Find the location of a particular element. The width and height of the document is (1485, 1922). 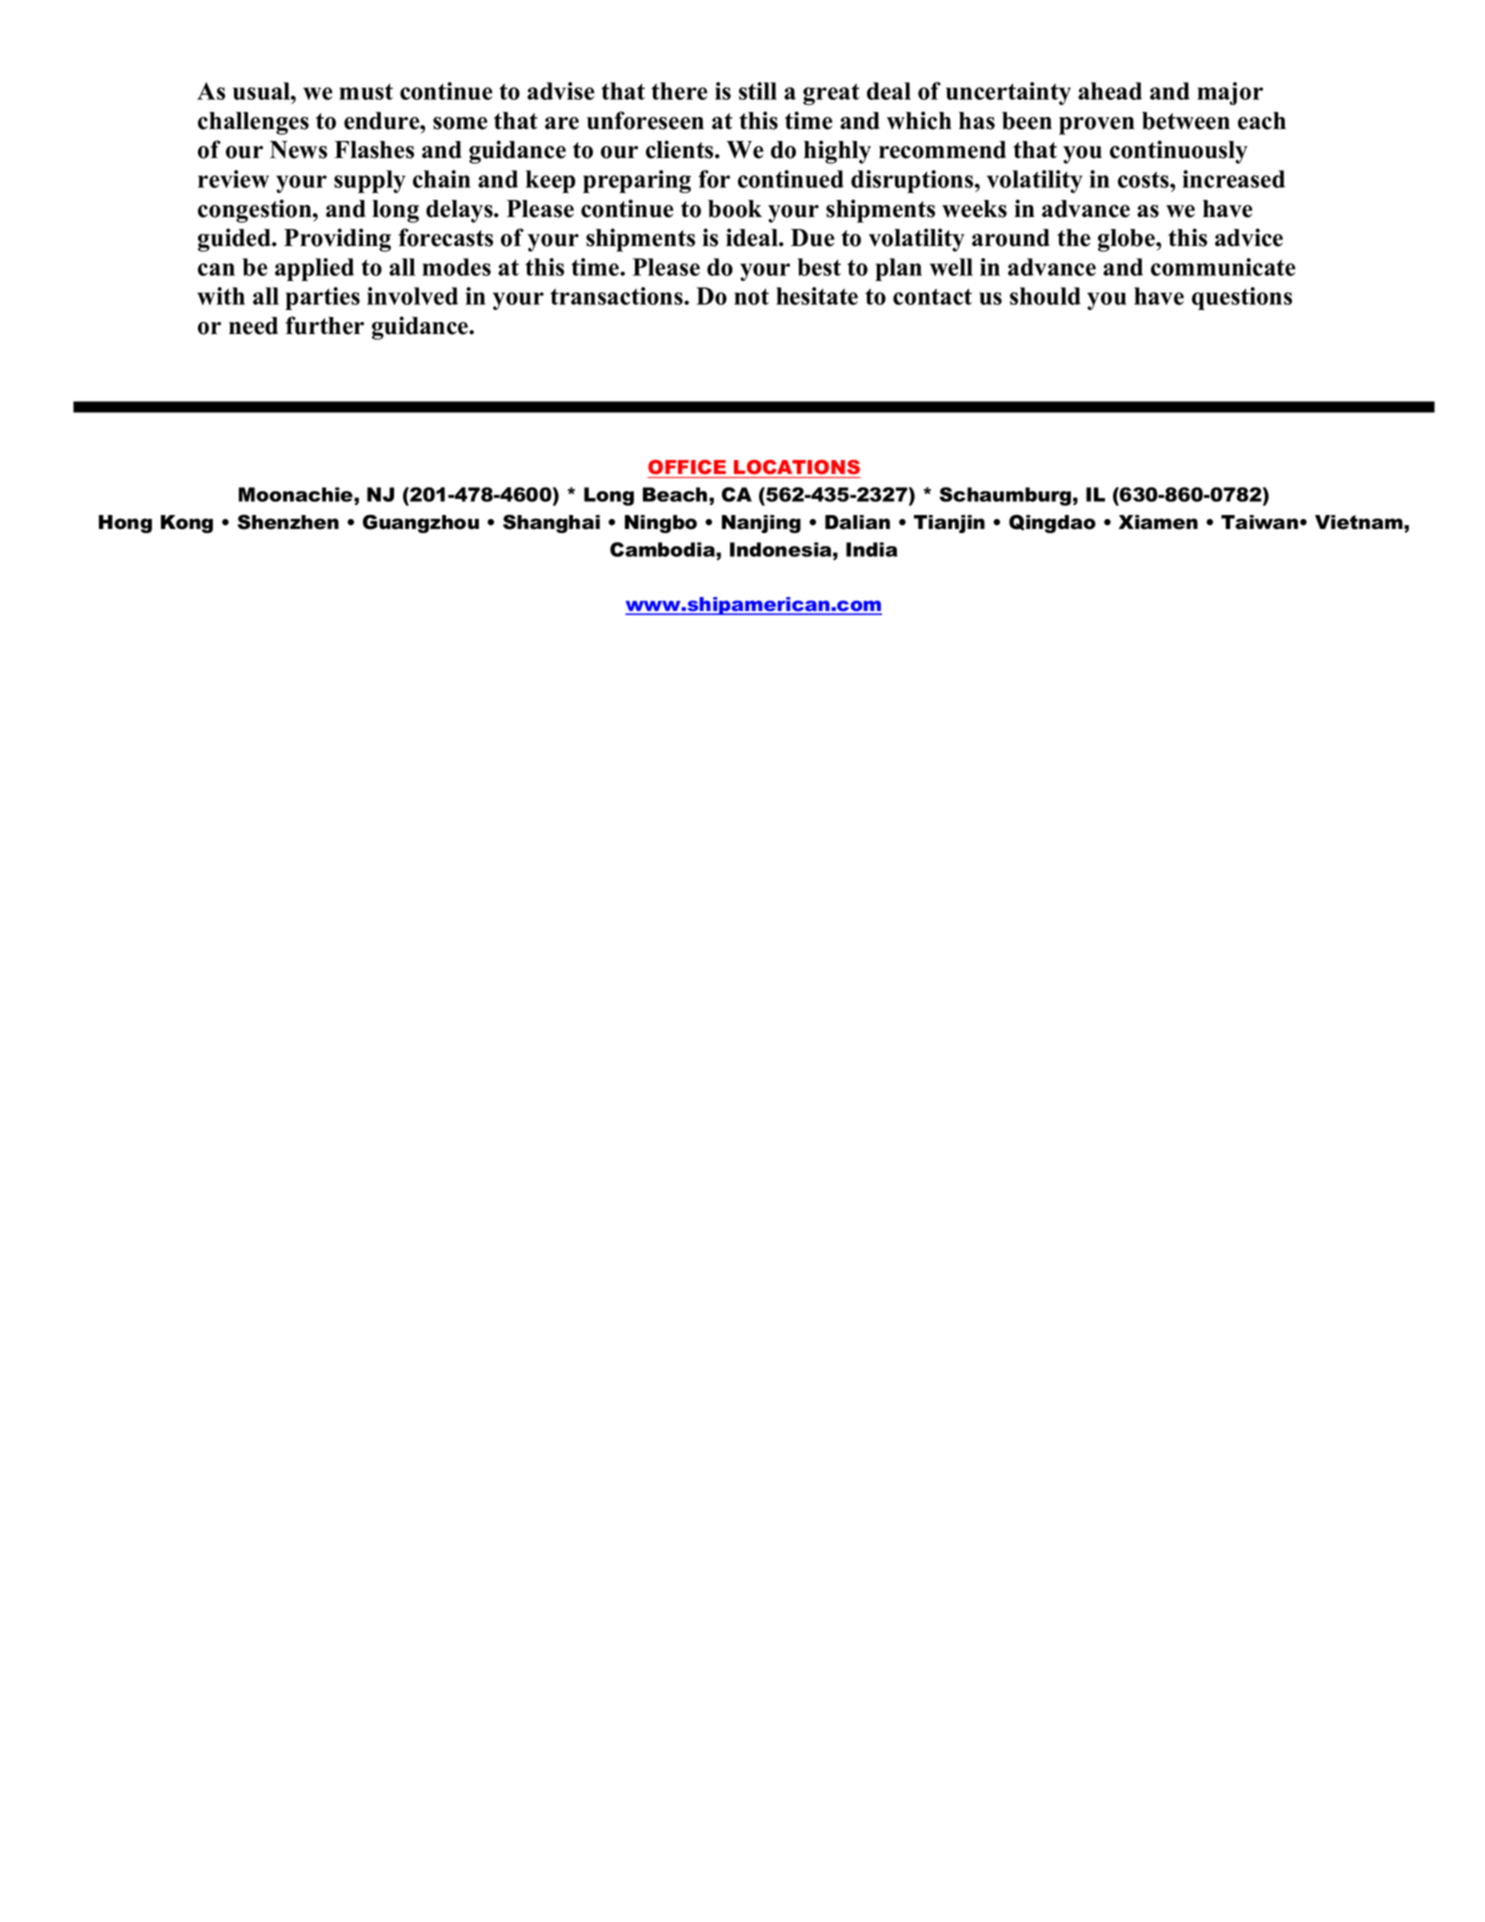

there is located at coordinates (679, 91).
